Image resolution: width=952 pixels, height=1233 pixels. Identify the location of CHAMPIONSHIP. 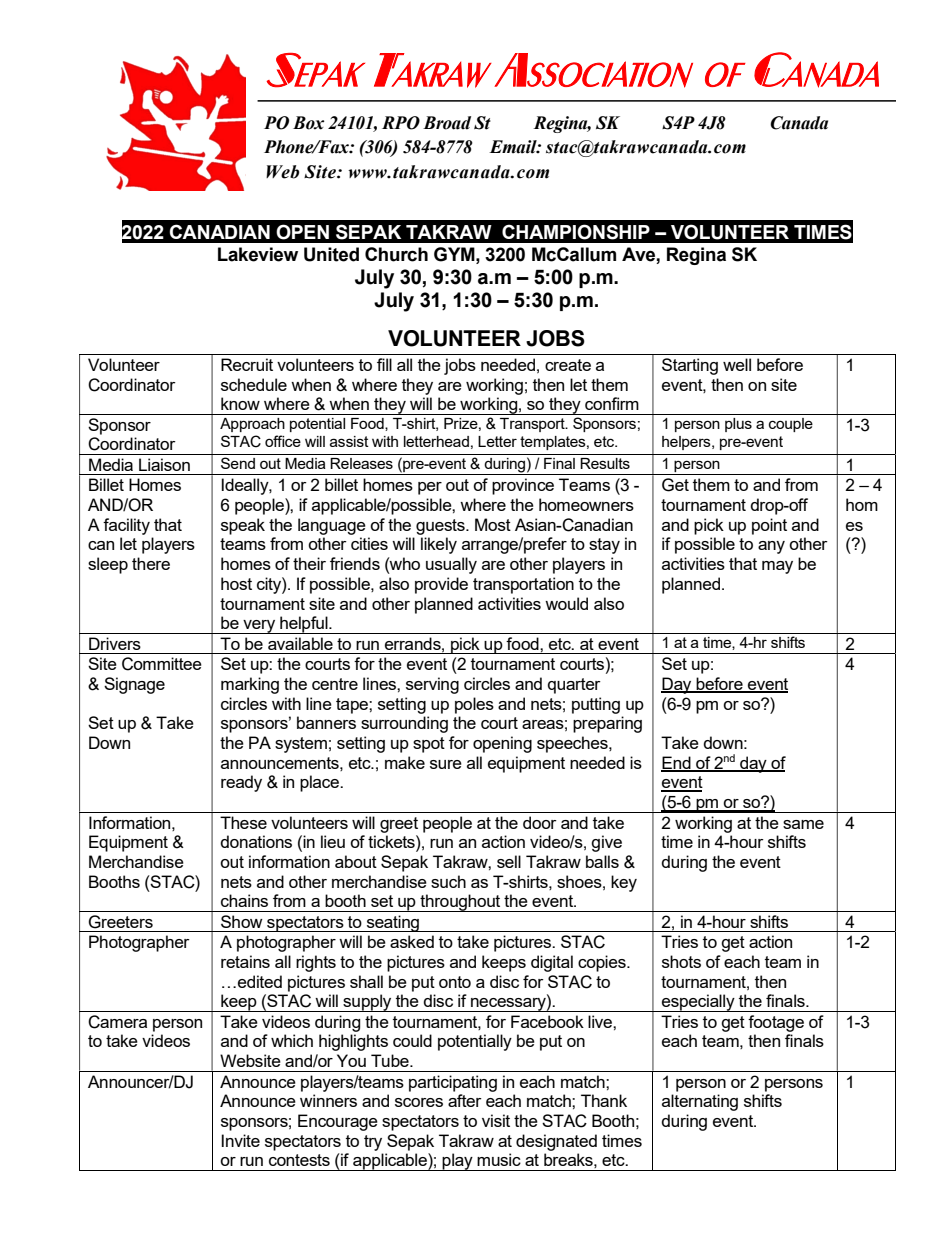
(576, 232).
